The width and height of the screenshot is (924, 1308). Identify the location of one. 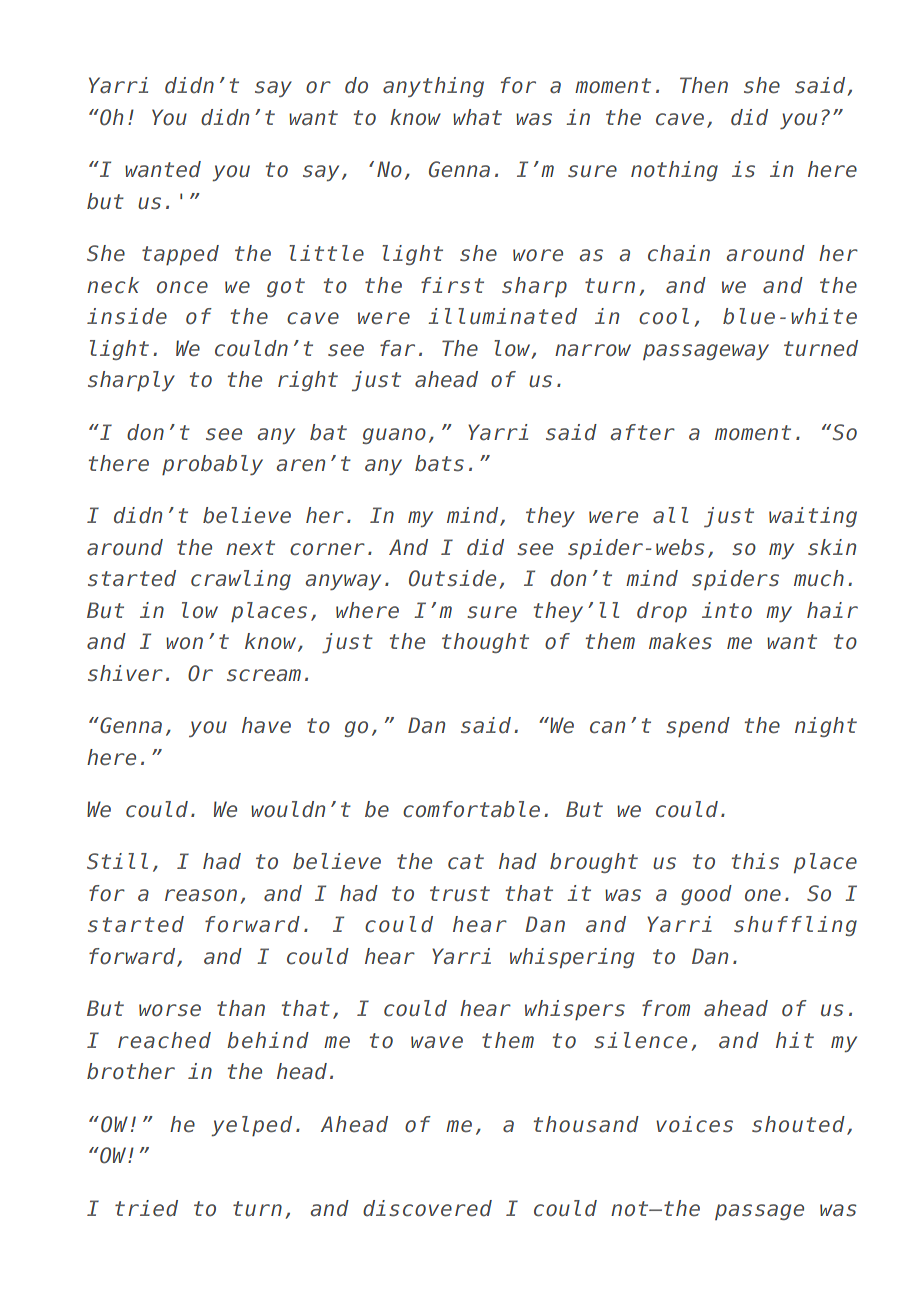
(763, 895).
